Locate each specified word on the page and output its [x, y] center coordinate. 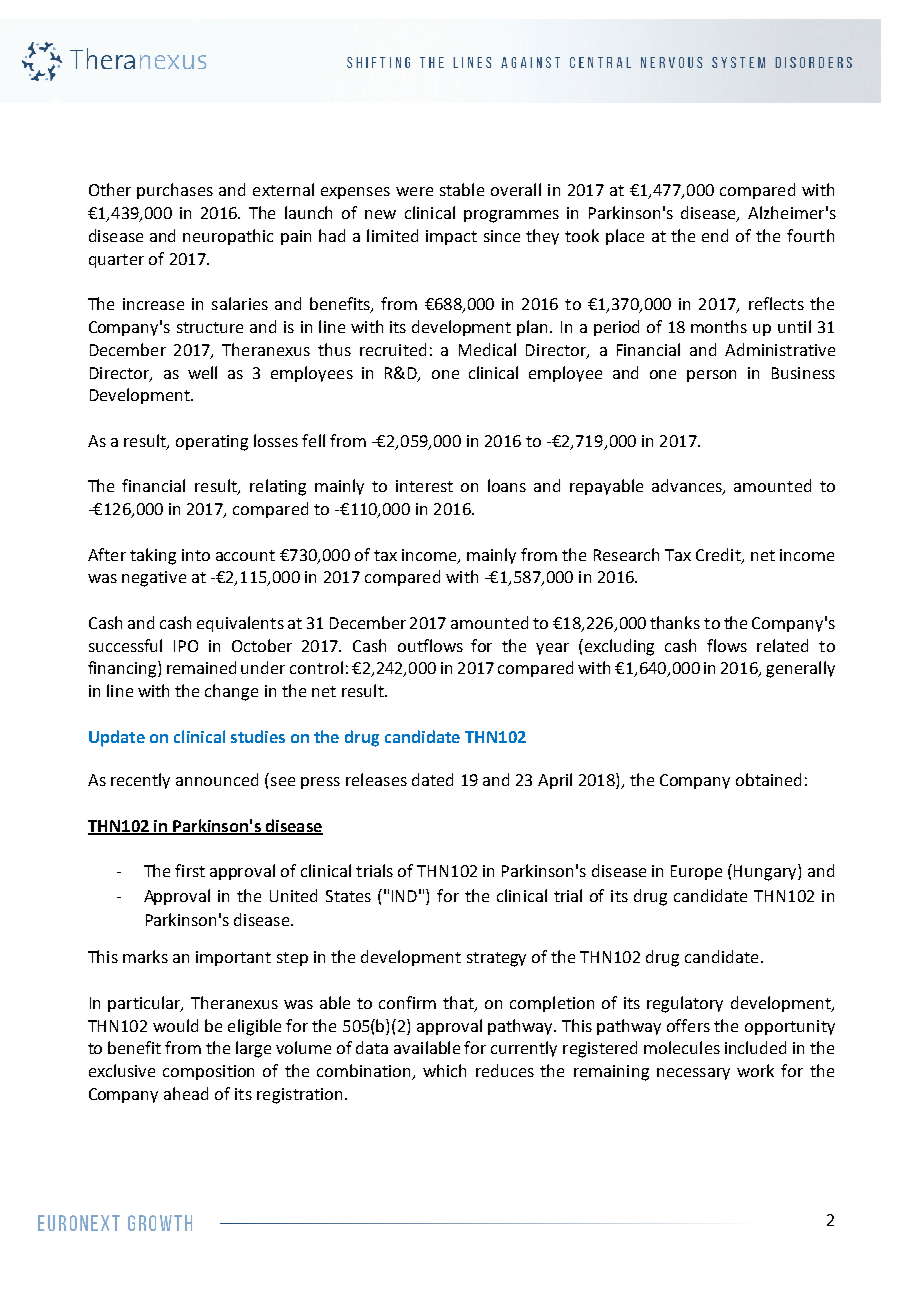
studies [258, 736]
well [202, 372]
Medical [487, 349]
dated [432, 779]
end [715, 235]
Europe [696, 872]
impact [451, 237]
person [711, 376]
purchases [175, 191]
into [196, 555]
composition [208, 1072]
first [190, 870]
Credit [719, 555]
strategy [496, 959]
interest [424, 486]
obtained [768, 779]
